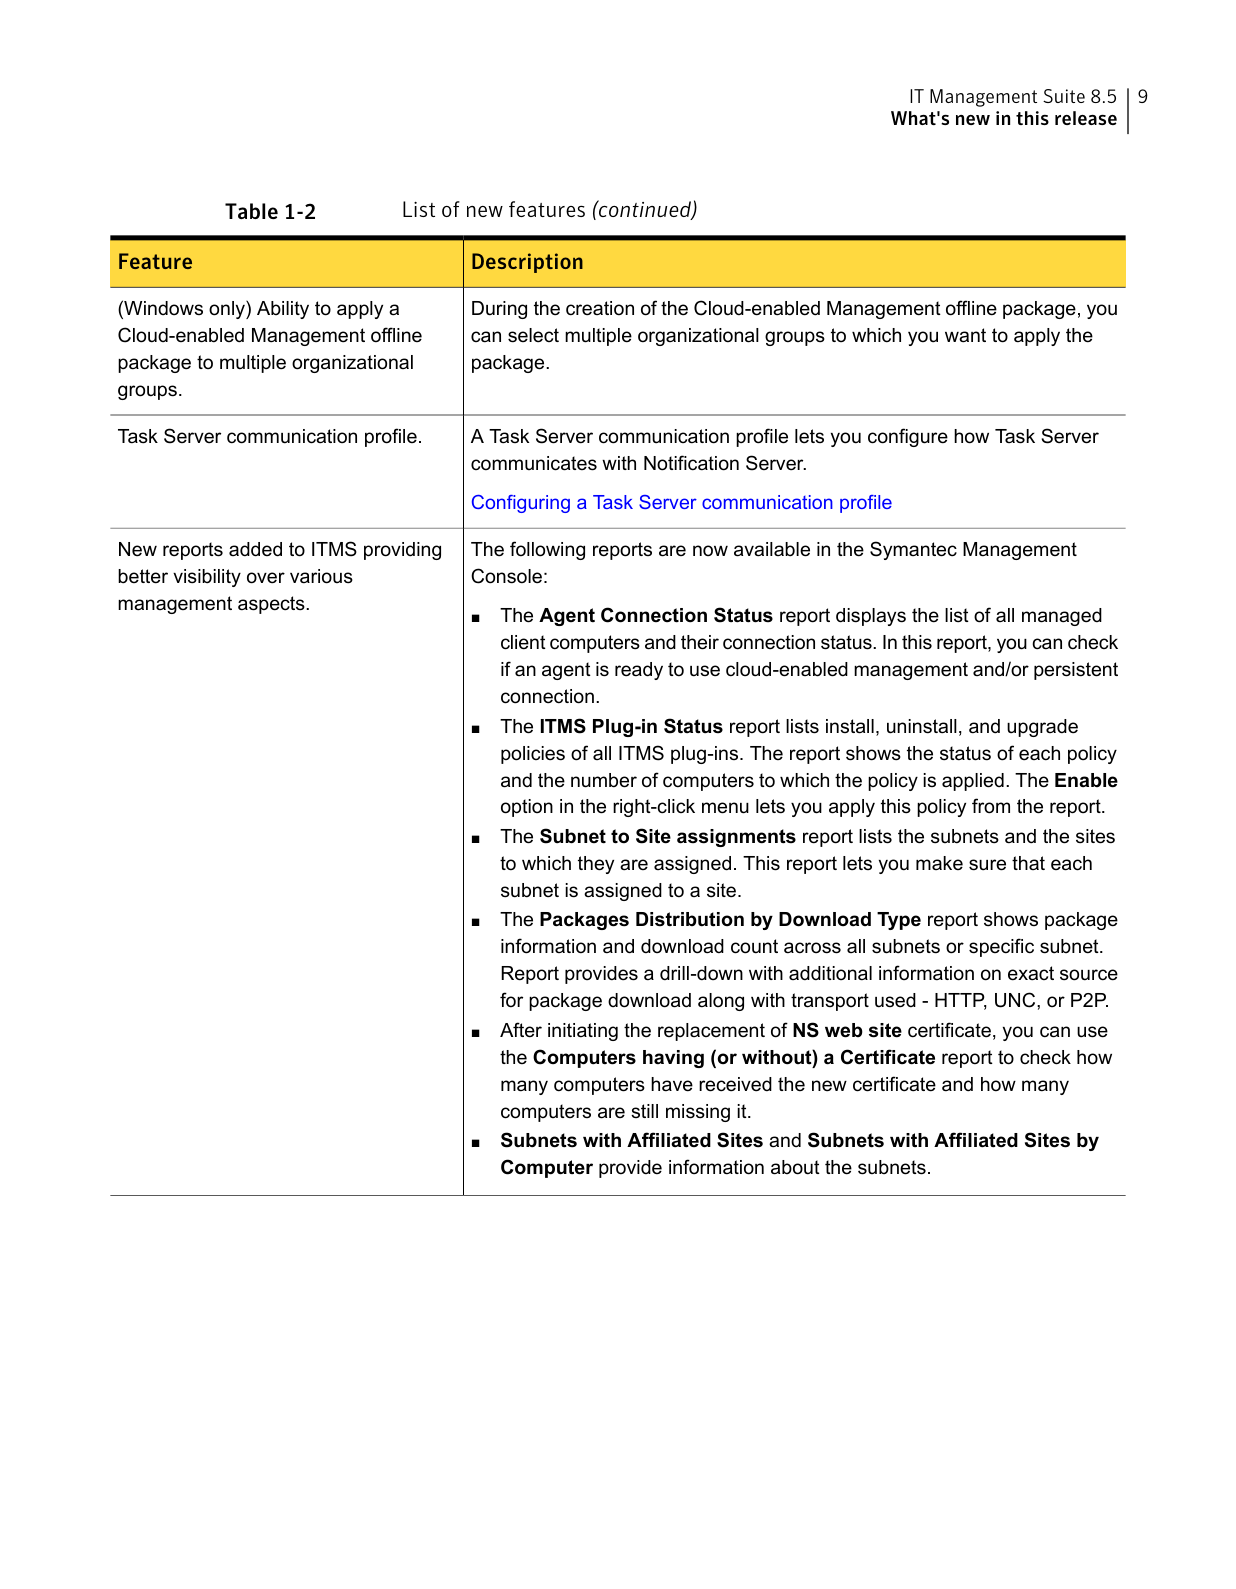  I want to click on option, so click(527, 808).
